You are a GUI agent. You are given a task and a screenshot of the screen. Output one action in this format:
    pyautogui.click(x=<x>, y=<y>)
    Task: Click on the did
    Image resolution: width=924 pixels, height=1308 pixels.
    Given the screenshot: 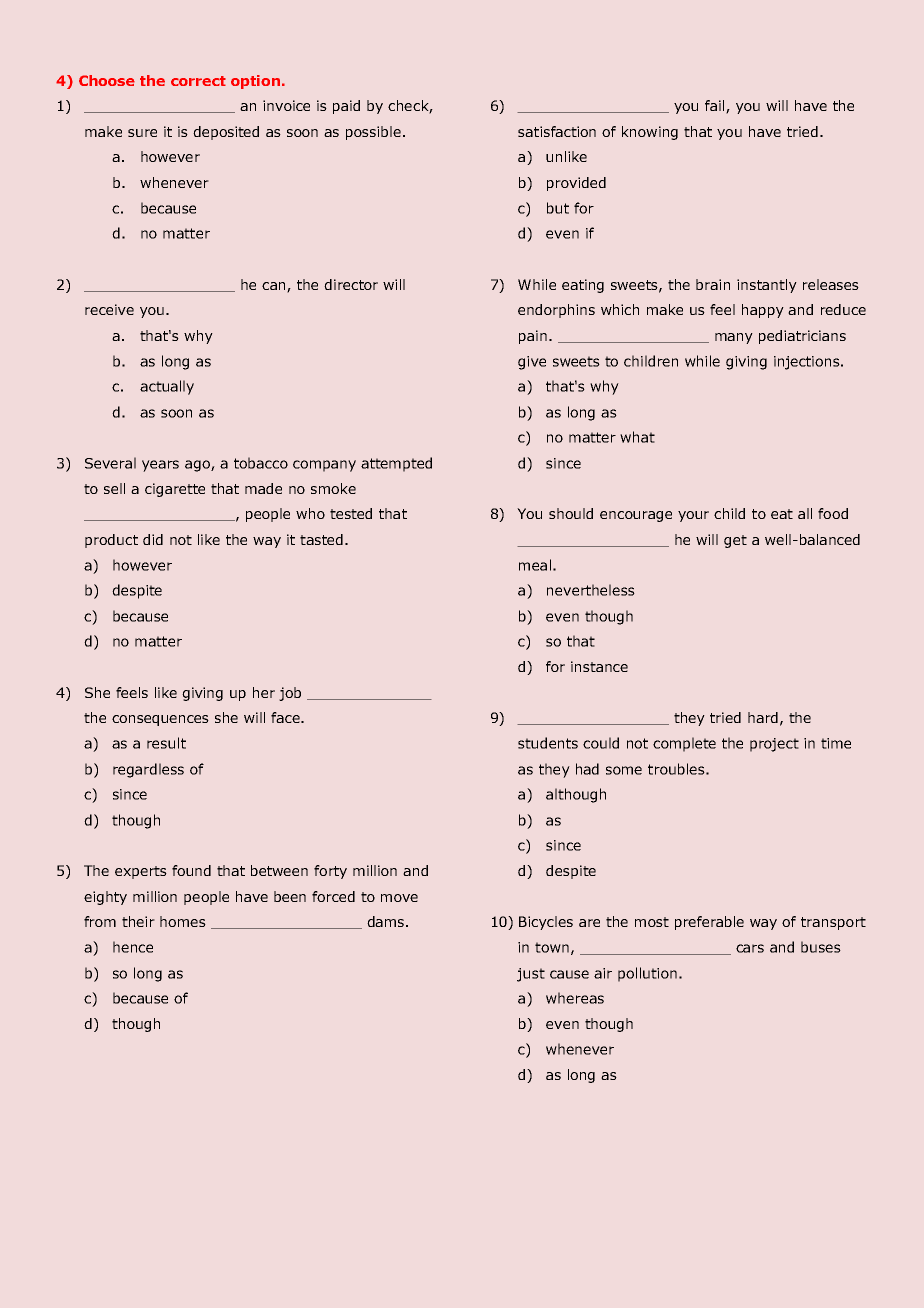 What is the action you would take?
    pyautogui.click(x=153, y=539)
